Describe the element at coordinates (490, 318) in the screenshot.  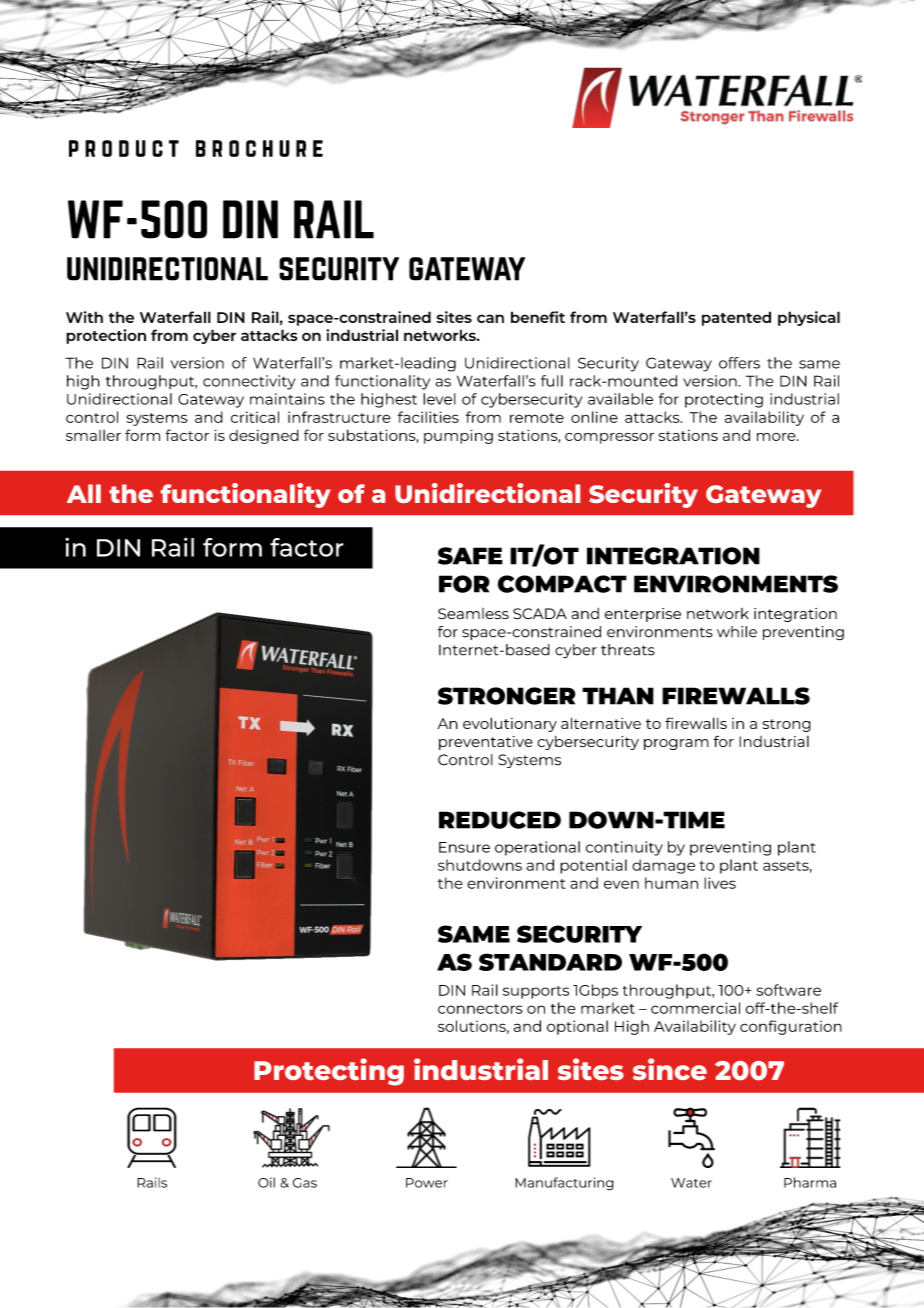
I see `can` at that location.
